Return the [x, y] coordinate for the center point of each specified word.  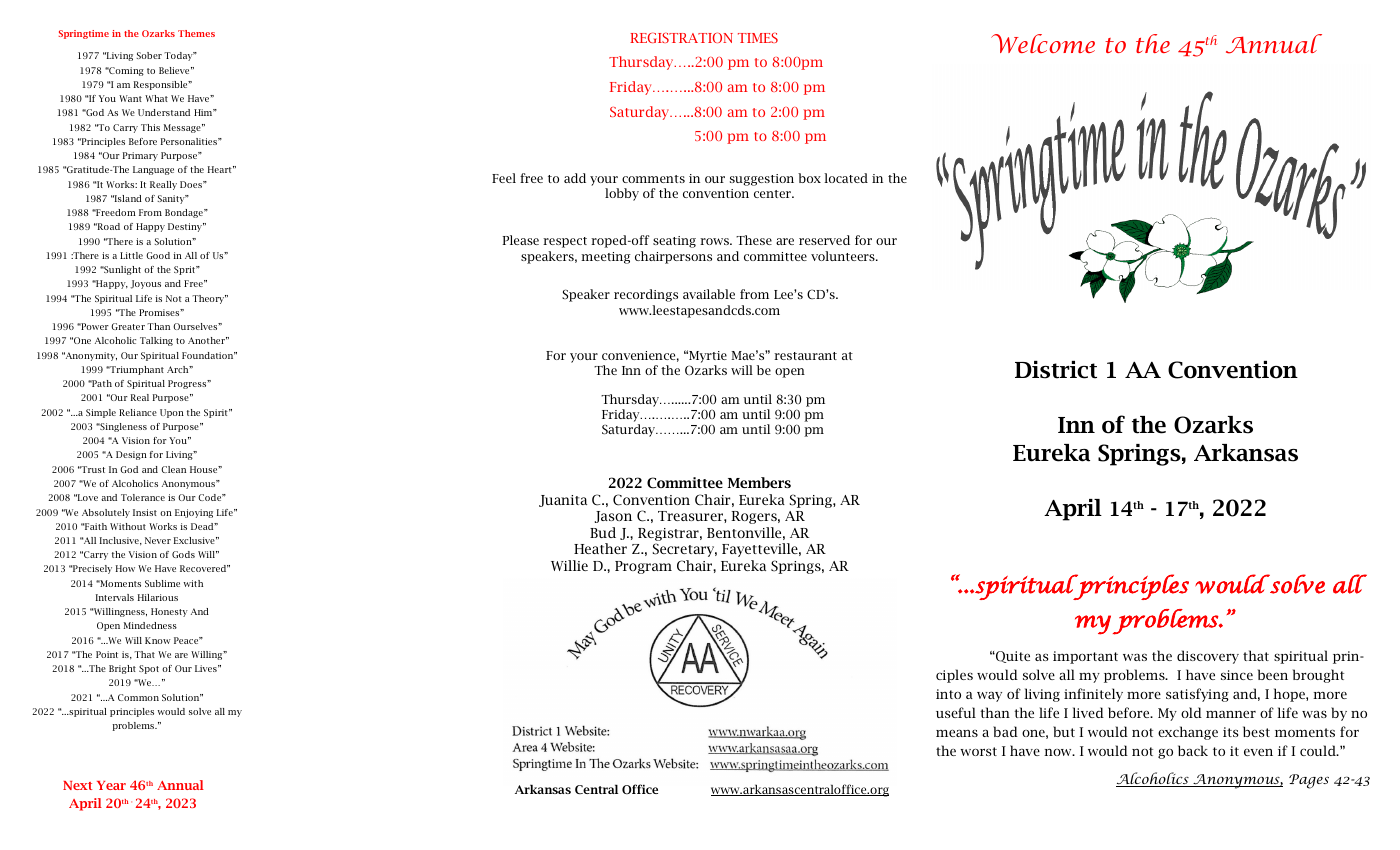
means [957, 733]
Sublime [162, 583]
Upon [172, 413]
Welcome [1043, 43]
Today [179, 56]
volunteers [844, 256]
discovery [1208, 657]
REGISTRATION [681, 37]
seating [674, 242]
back [1193, 750]
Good [158, 255]
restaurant [805, 356]
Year [111, 785]
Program [643, 567]
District [1056, 370]
